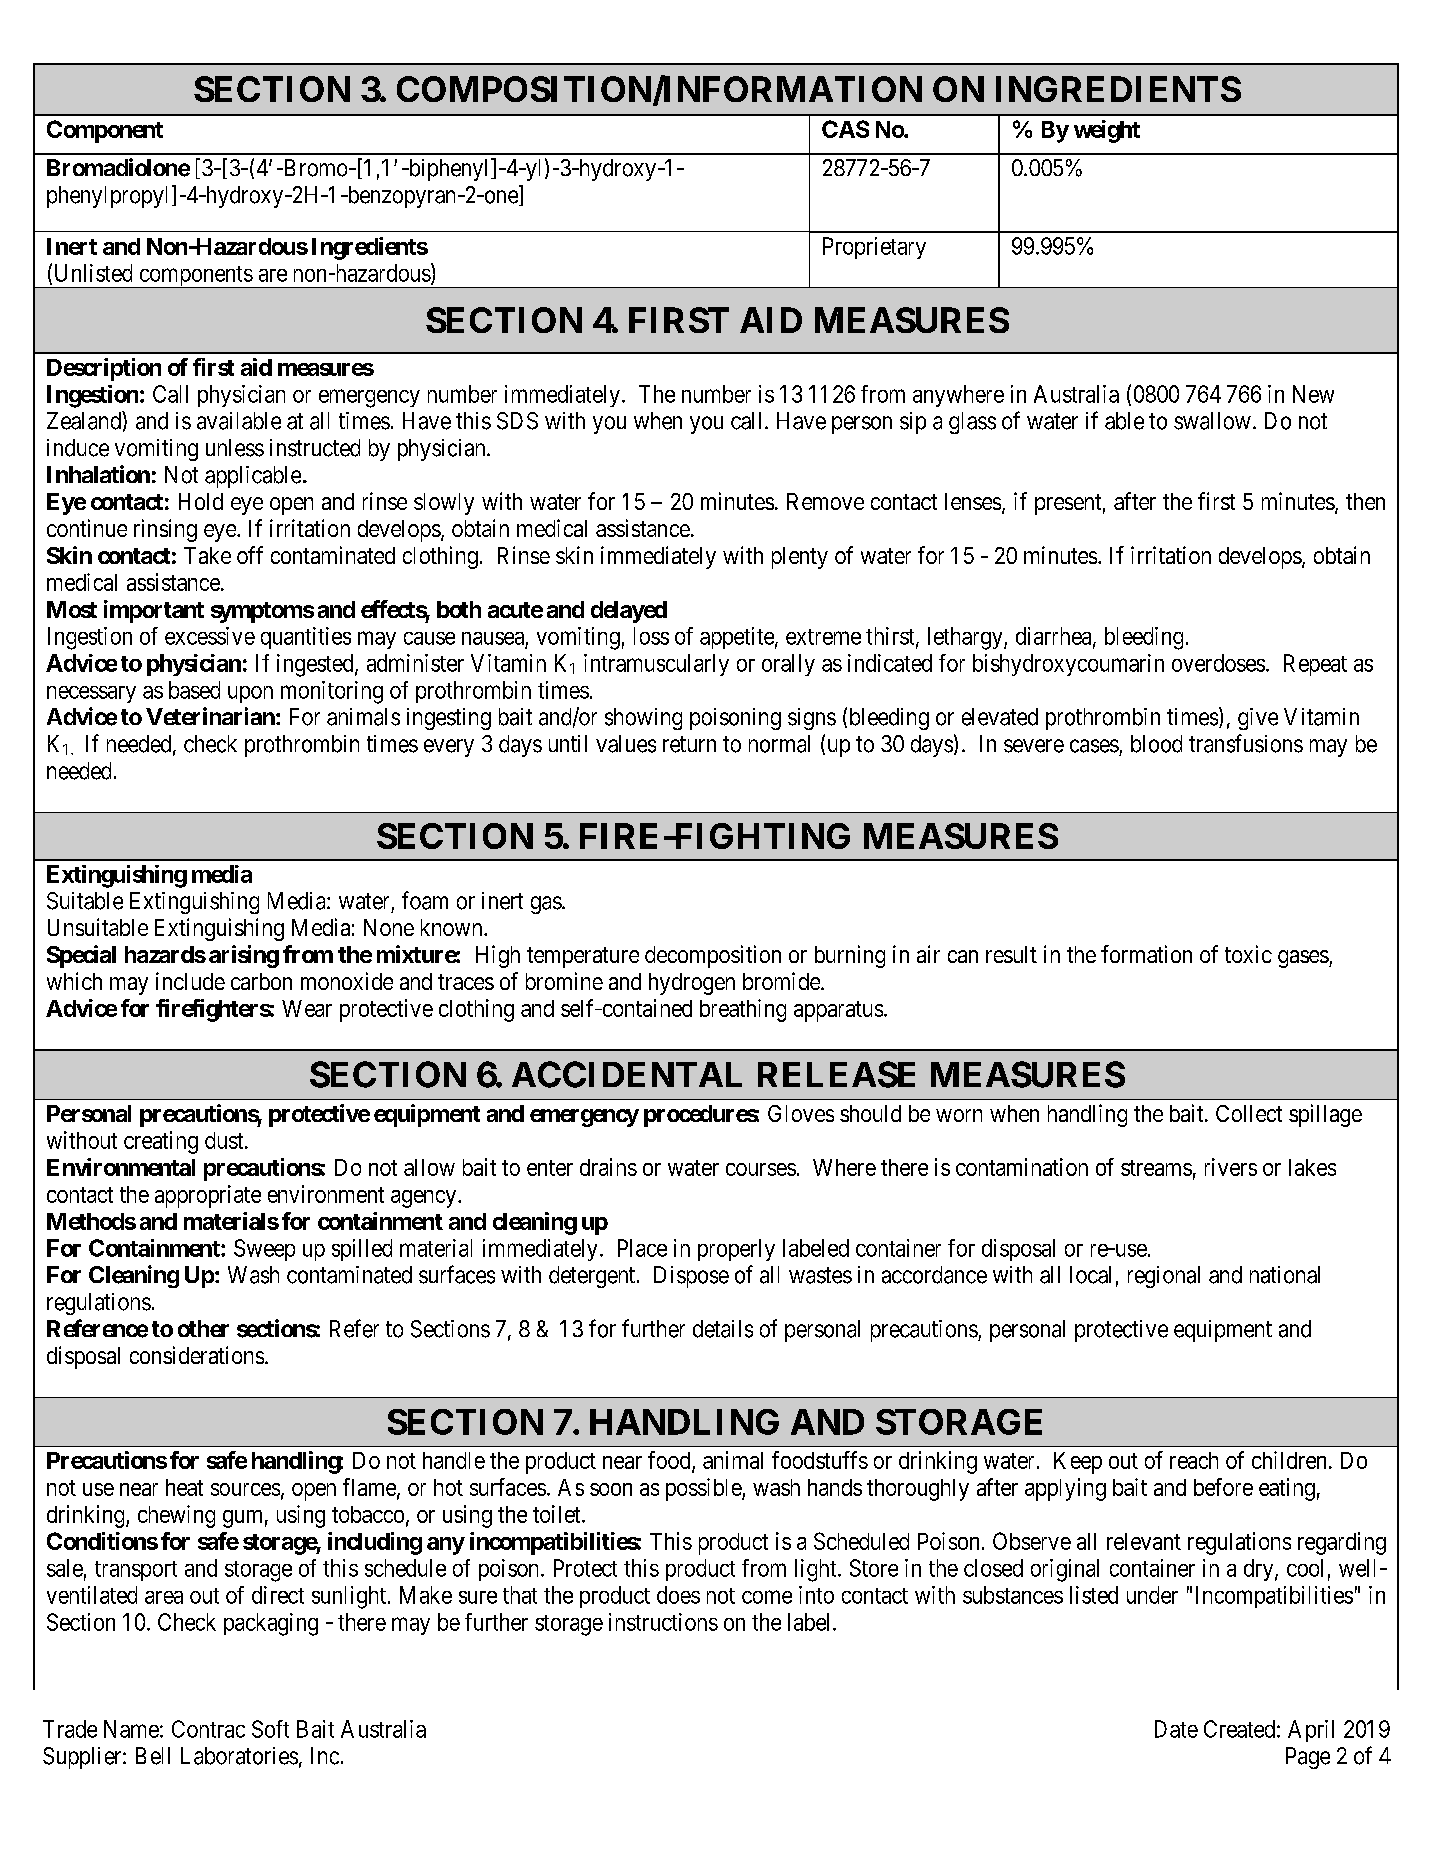 Image resolution: width=1432 pixels, height=1854 pixels. I want to click on hydrogen, so click(692, 984).
